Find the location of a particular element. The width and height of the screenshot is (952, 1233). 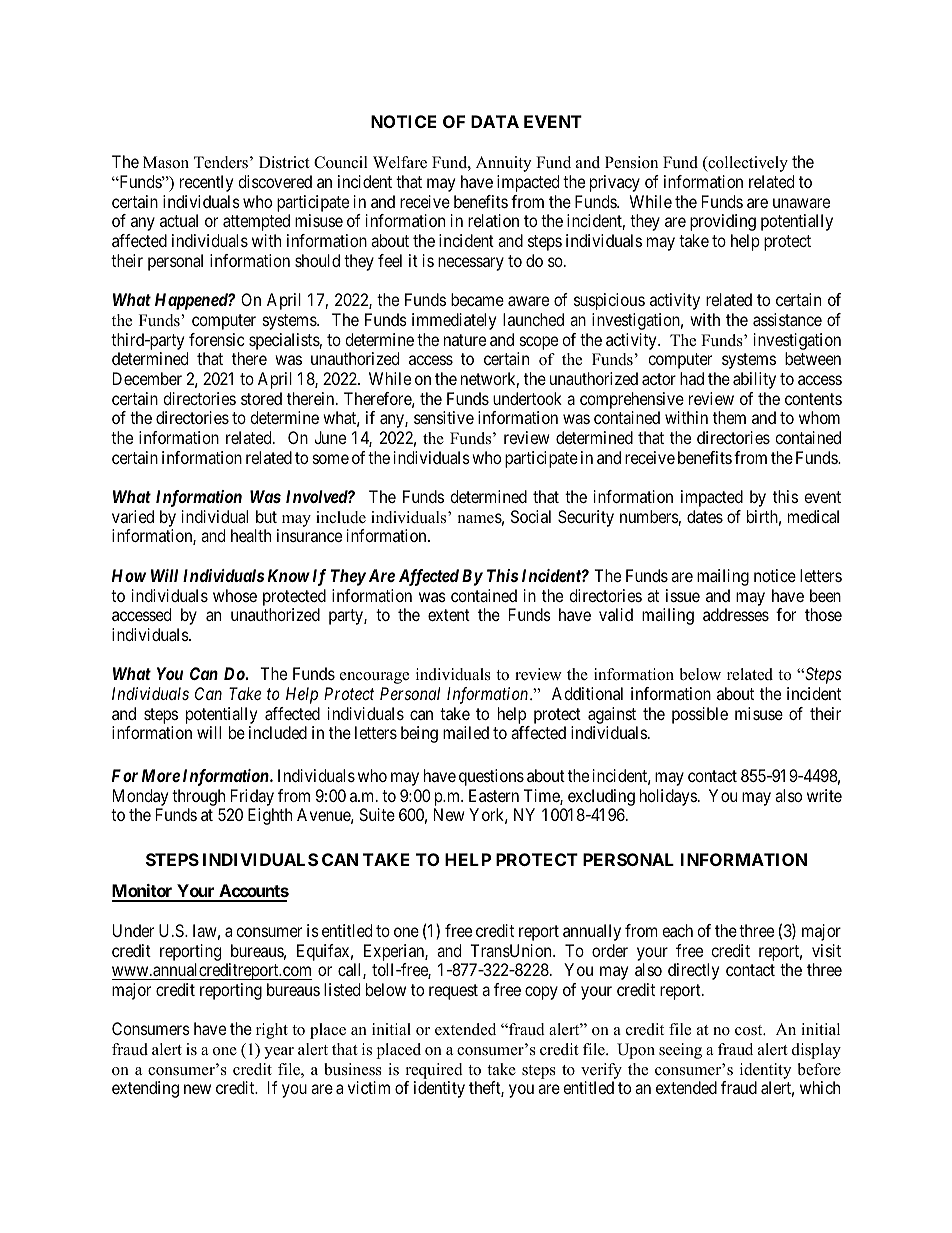

year is located at coordinates (279, 1053).
